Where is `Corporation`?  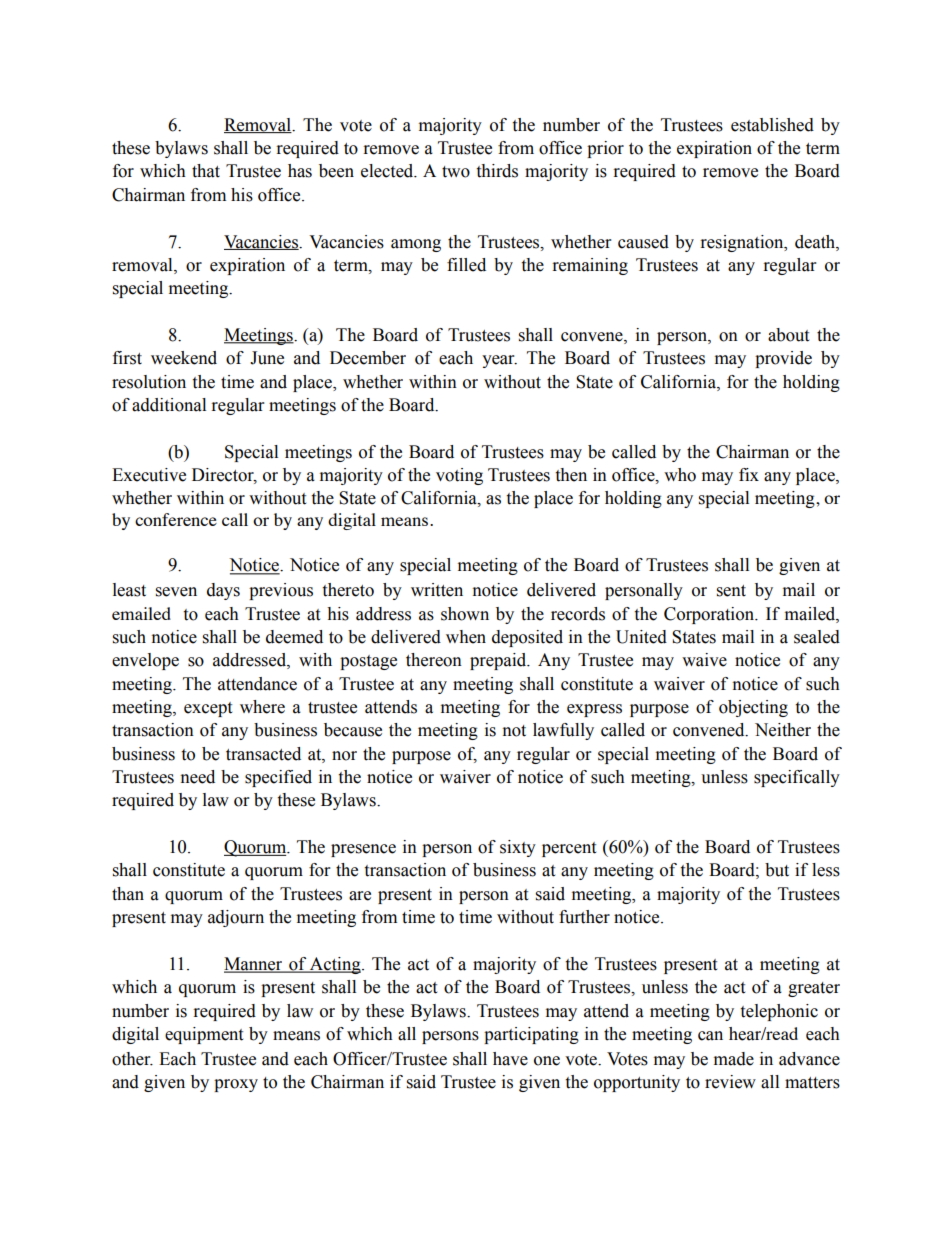
Corporation is located at coordinates (710, 615).
